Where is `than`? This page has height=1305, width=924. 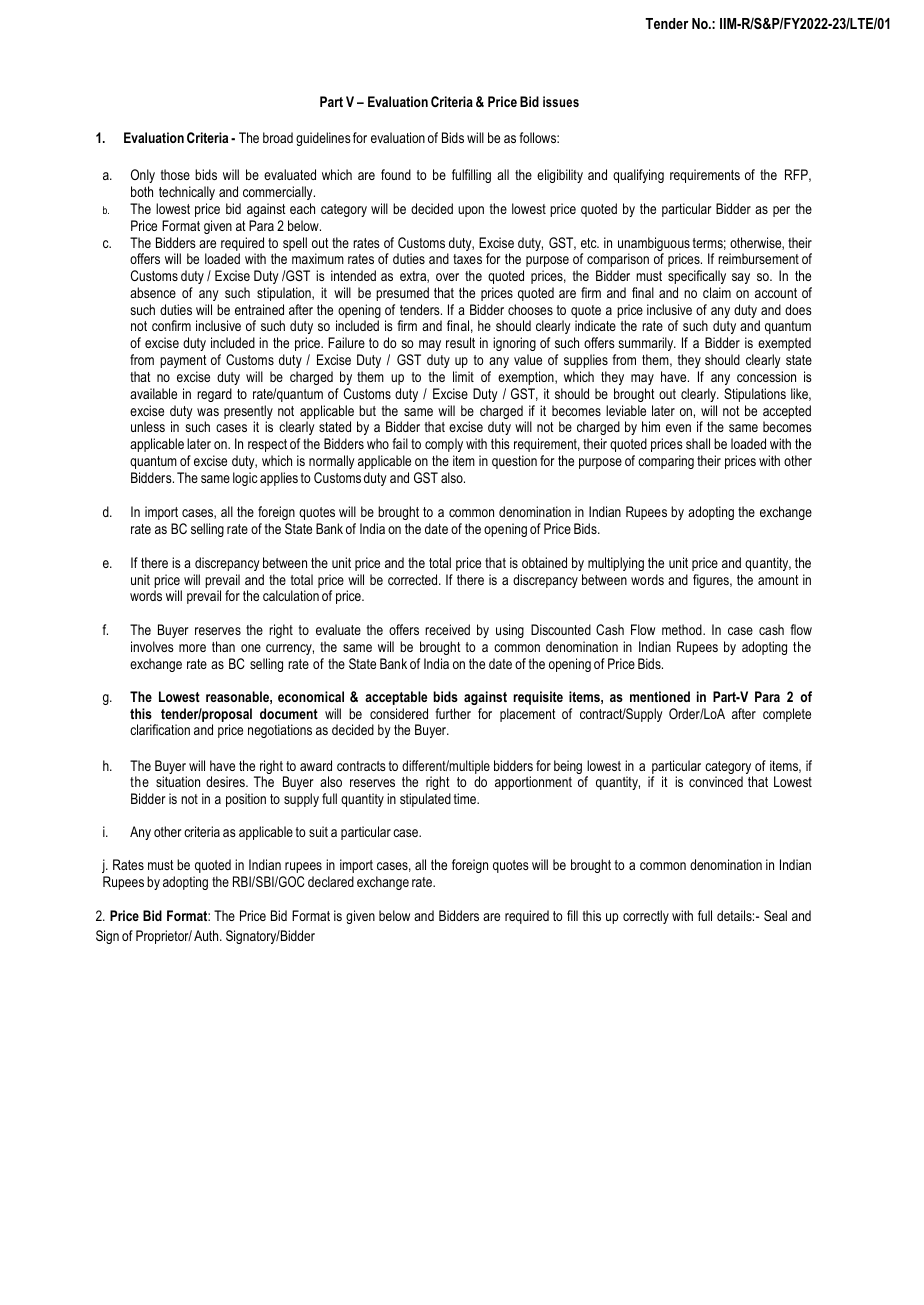 than is located at coordinates (223, 646).
